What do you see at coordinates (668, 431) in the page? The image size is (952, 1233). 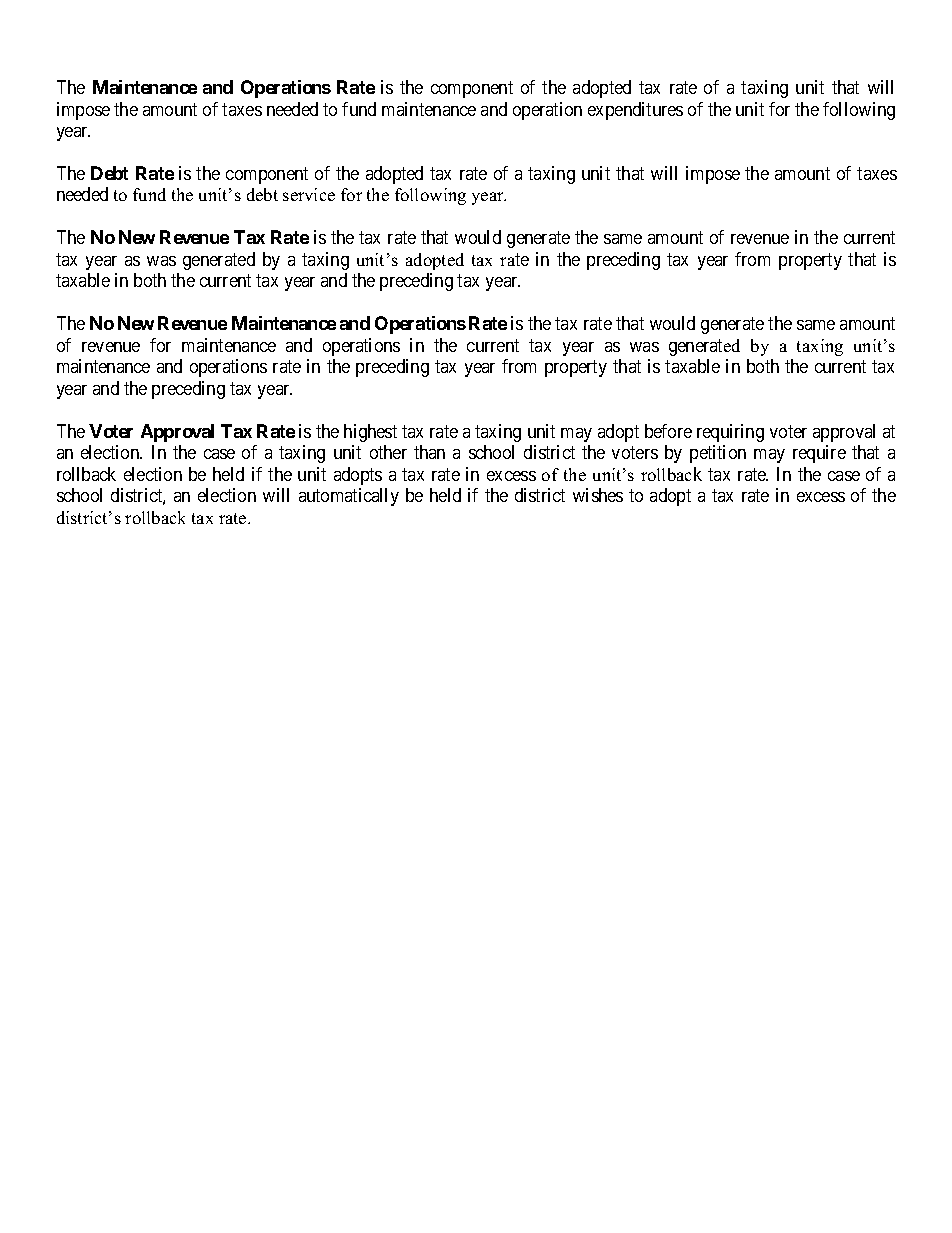 I see `before` at bounding box center [668, 431].
